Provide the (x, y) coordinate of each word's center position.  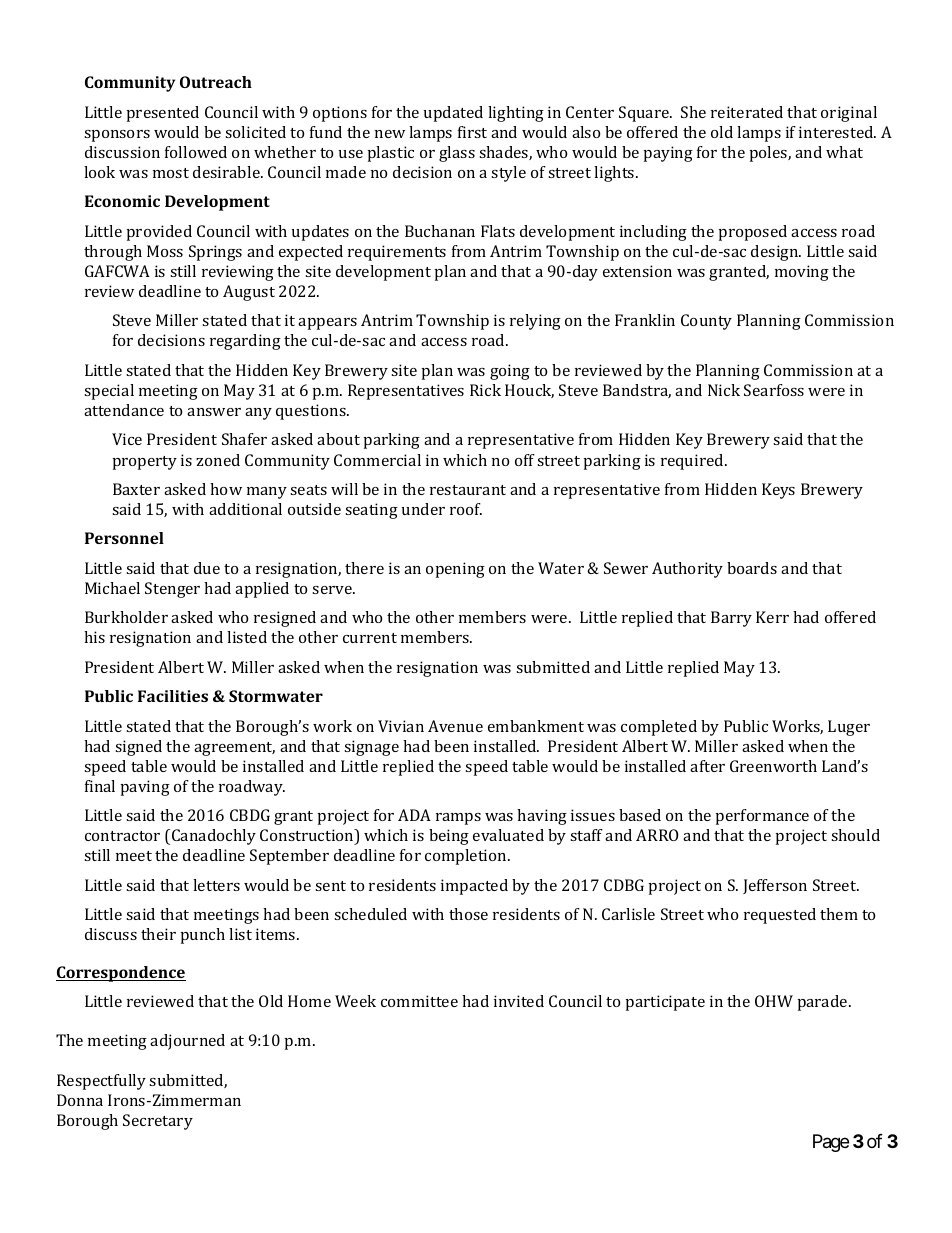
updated (453, 114)
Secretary (158, 1122)
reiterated (747, 112)
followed (196, 152)
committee (419, 1001)
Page (831, 1143)
